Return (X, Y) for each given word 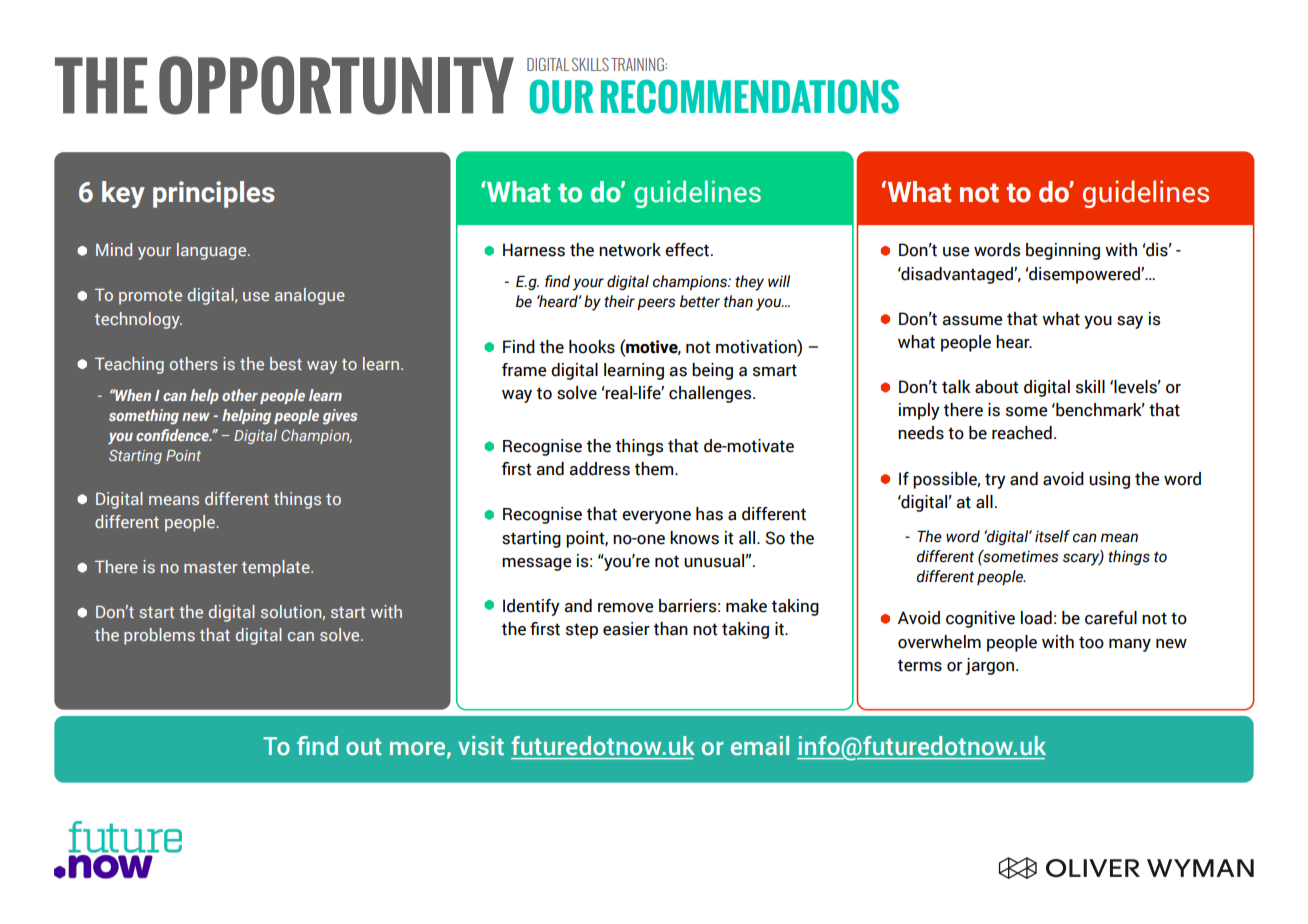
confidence (173, 435)
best (286, 363)
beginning (1063, 251)
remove (625, 608)
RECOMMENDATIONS (750, 96)
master (211, 567)
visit (481, 746)
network (630, 250)
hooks (592, 347)
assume (972, 321)
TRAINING (638, 64)
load (1036, 618)
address (599, 469)
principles (214, 194)
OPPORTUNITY (336, 85)
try (995, 481)
